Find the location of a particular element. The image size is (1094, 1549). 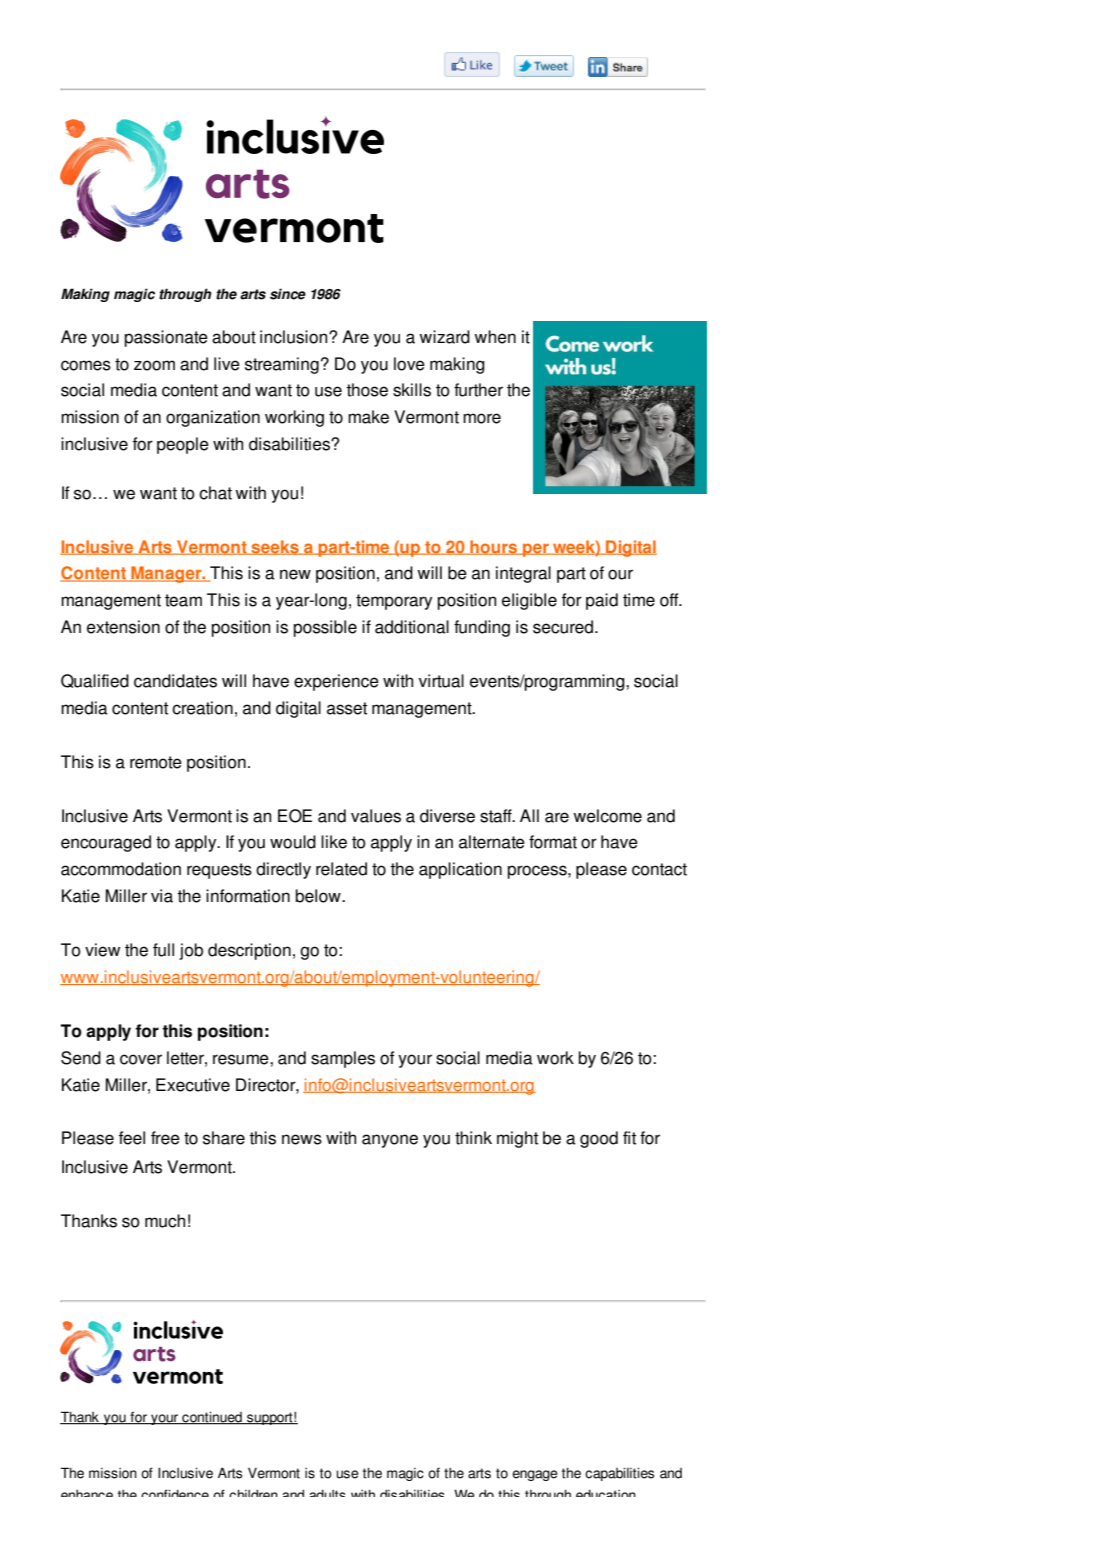

passionate is located at coordinates (166, 338).
